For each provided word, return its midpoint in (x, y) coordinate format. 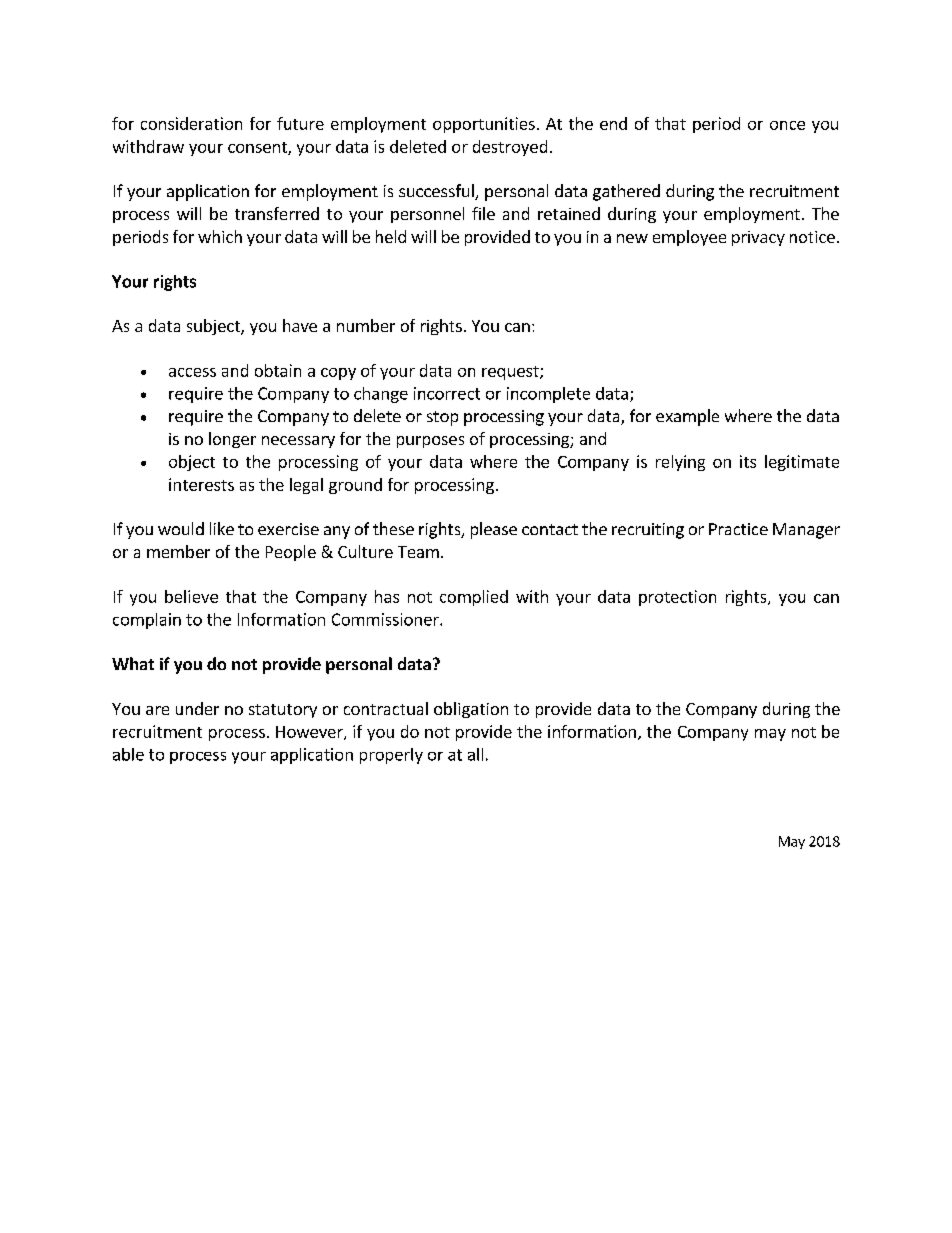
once (787, 125)
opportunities (484, 125)
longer (232, 440)
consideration (191, 123)
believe (191, 596)
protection (677, 598)
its (748, 461)
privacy (758, 238)
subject (214, 327)
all (475, 754)
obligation (471, 710)
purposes (430, 442)
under (197, 708)
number (366, 325)
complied (474, 598)
